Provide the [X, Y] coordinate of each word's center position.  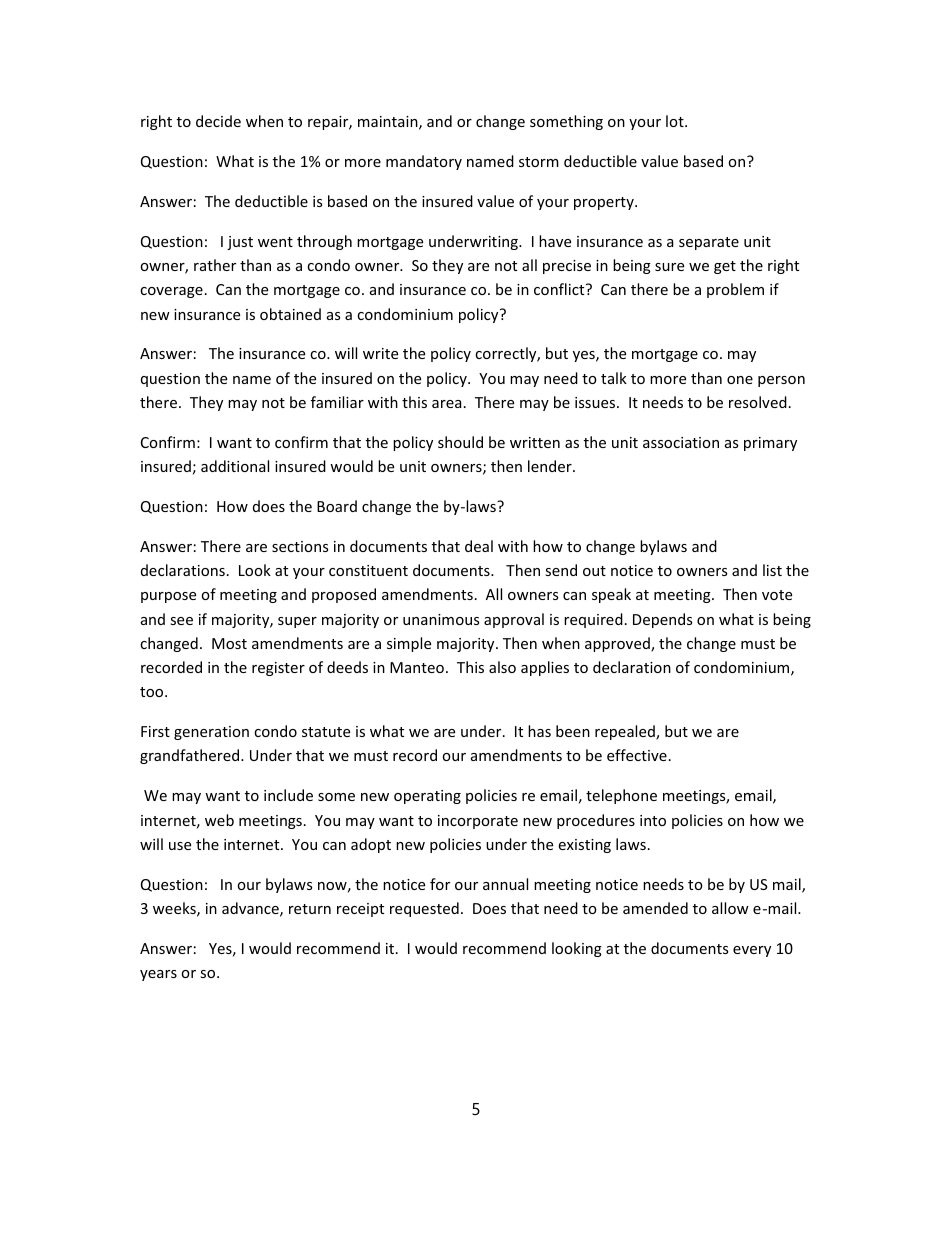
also [502, 667]
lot [676, 121]
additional [235, 466]
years [158, 975]
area [447, 404]
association [681, 442]
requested [424, 909]
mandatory [424, 162]
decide [218, 121]
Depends [662, 620]
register [278, 669]
